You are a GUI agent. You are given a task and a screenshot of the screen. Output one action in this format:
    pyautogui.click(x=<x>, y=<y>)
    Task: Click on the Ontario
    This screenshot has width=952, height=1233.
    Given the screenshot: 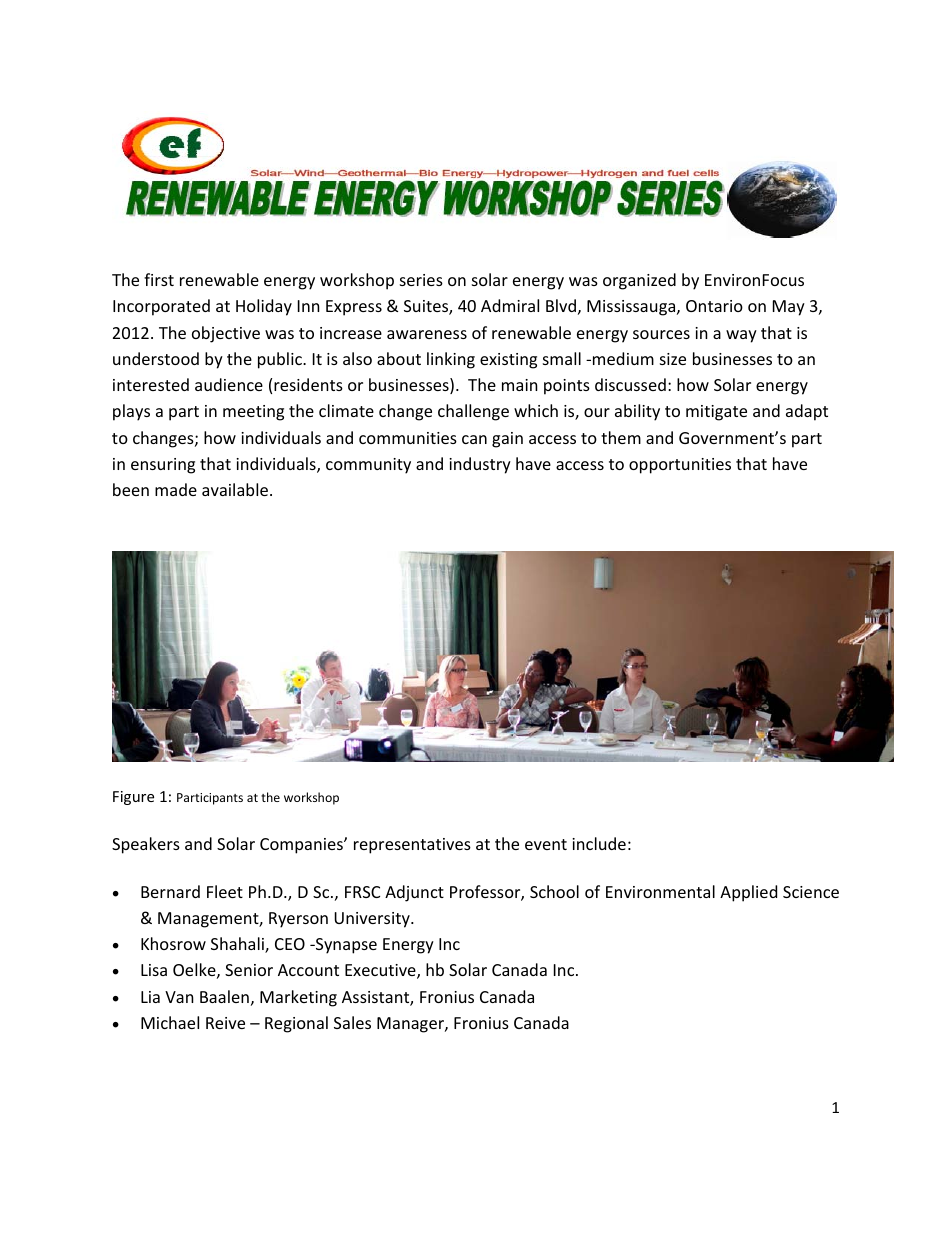 What is the action you would take?
    pyautogui.click(x=714, y=306)
